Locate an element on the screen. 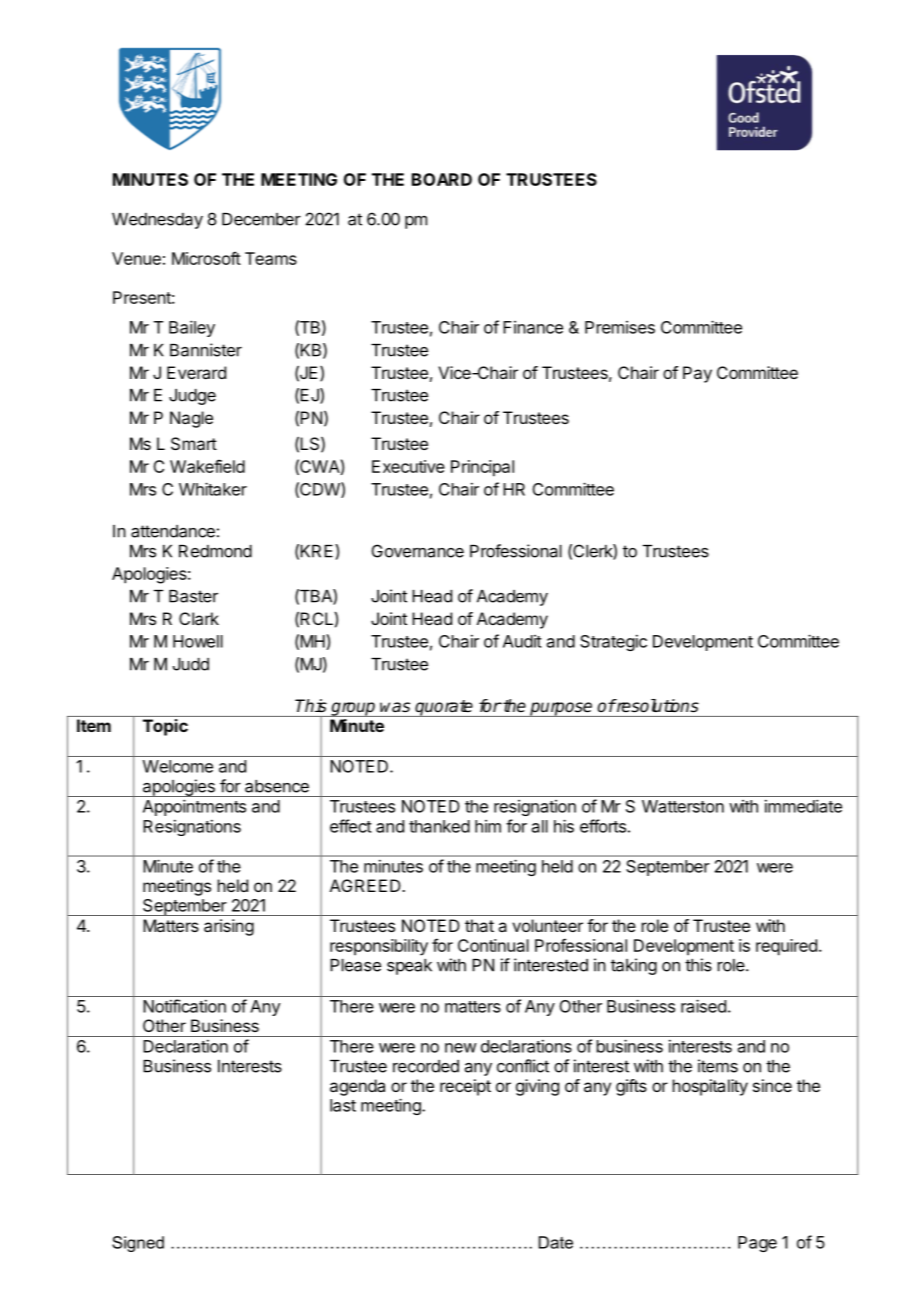  December is located at coordinates (261, 219).
